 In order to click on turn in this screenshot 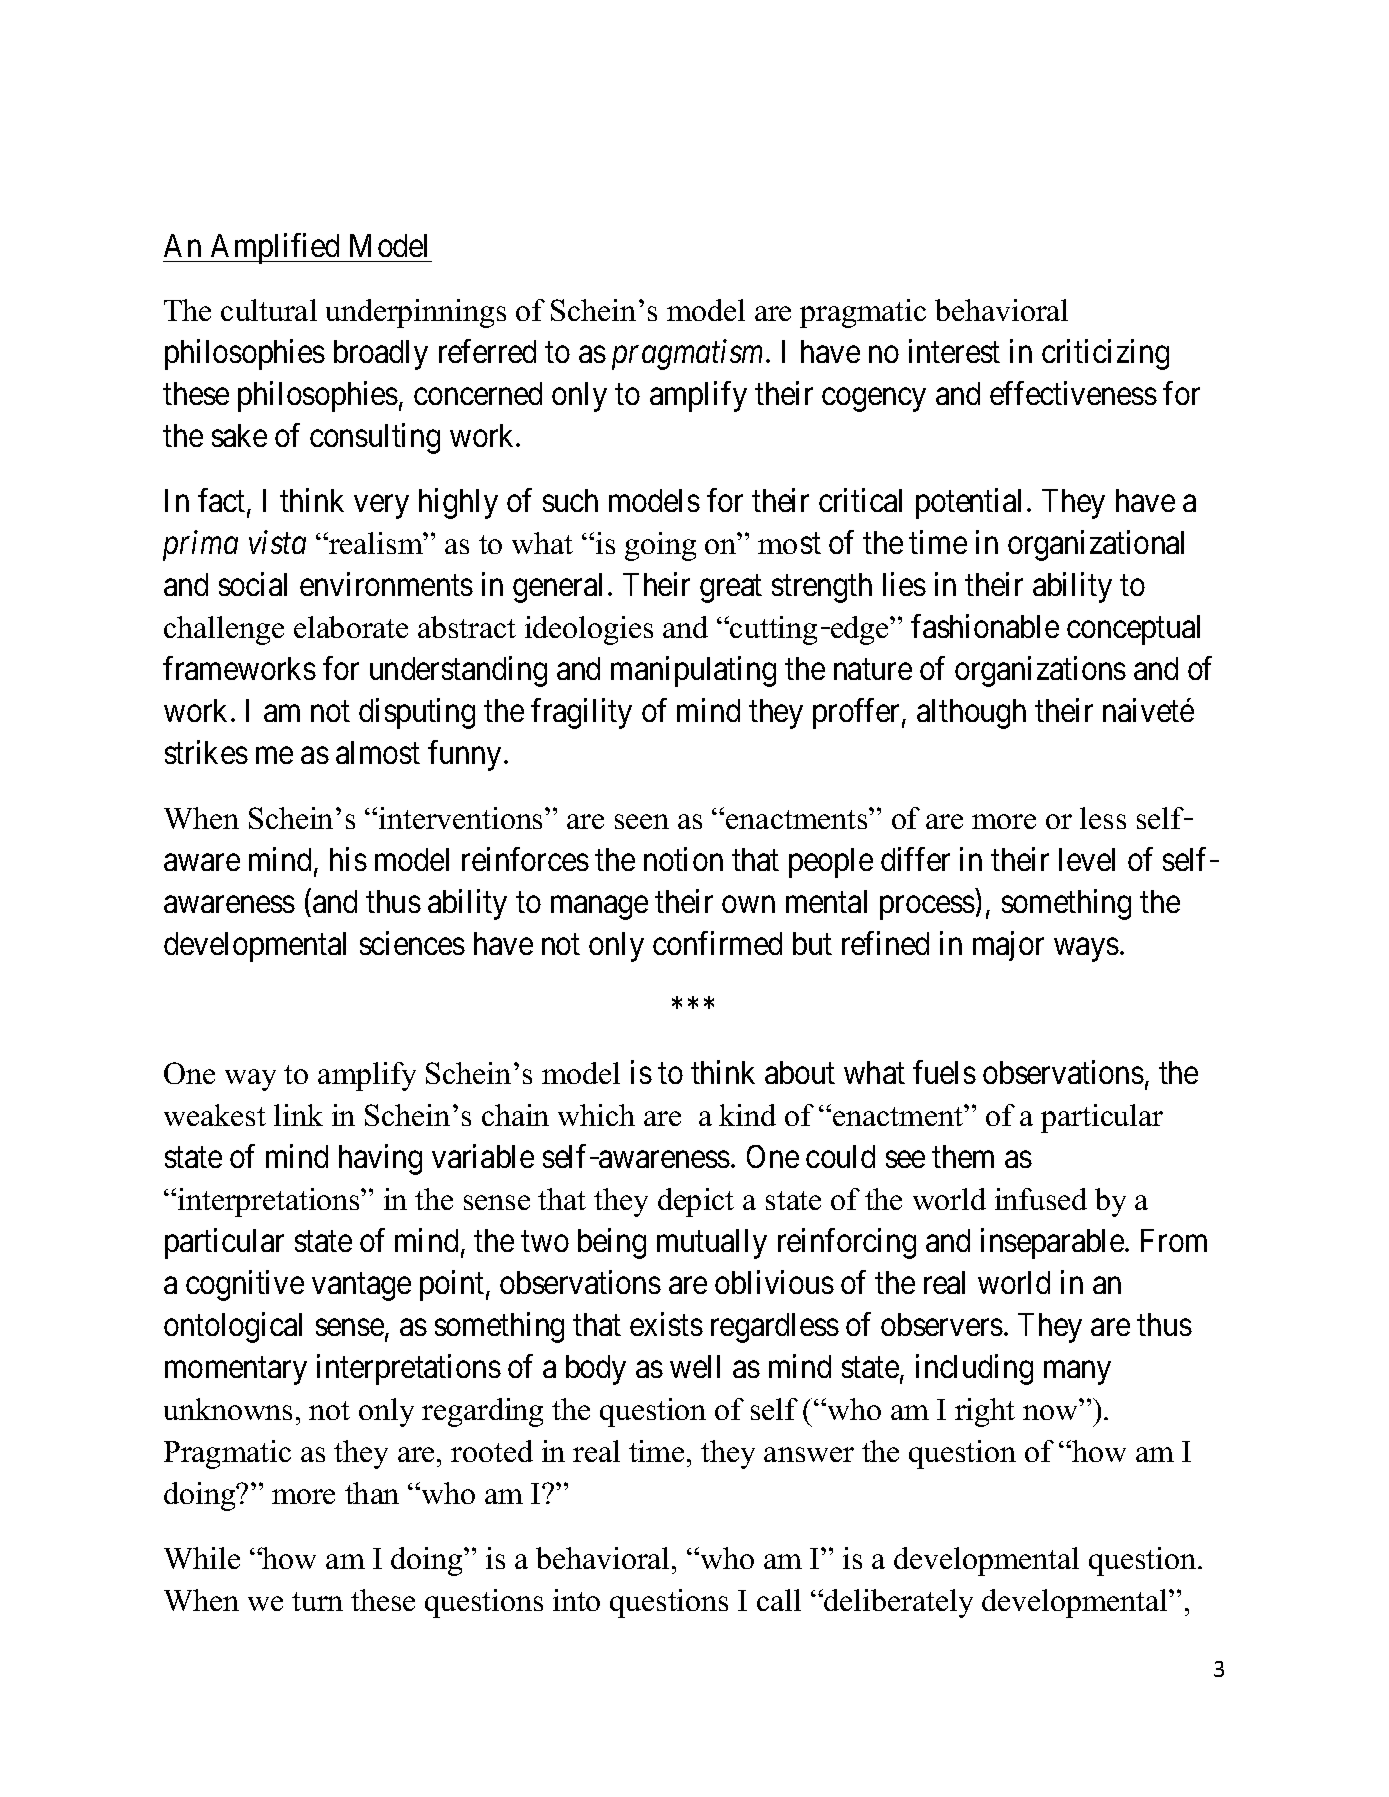, I will do `click(317, 1601)`.
